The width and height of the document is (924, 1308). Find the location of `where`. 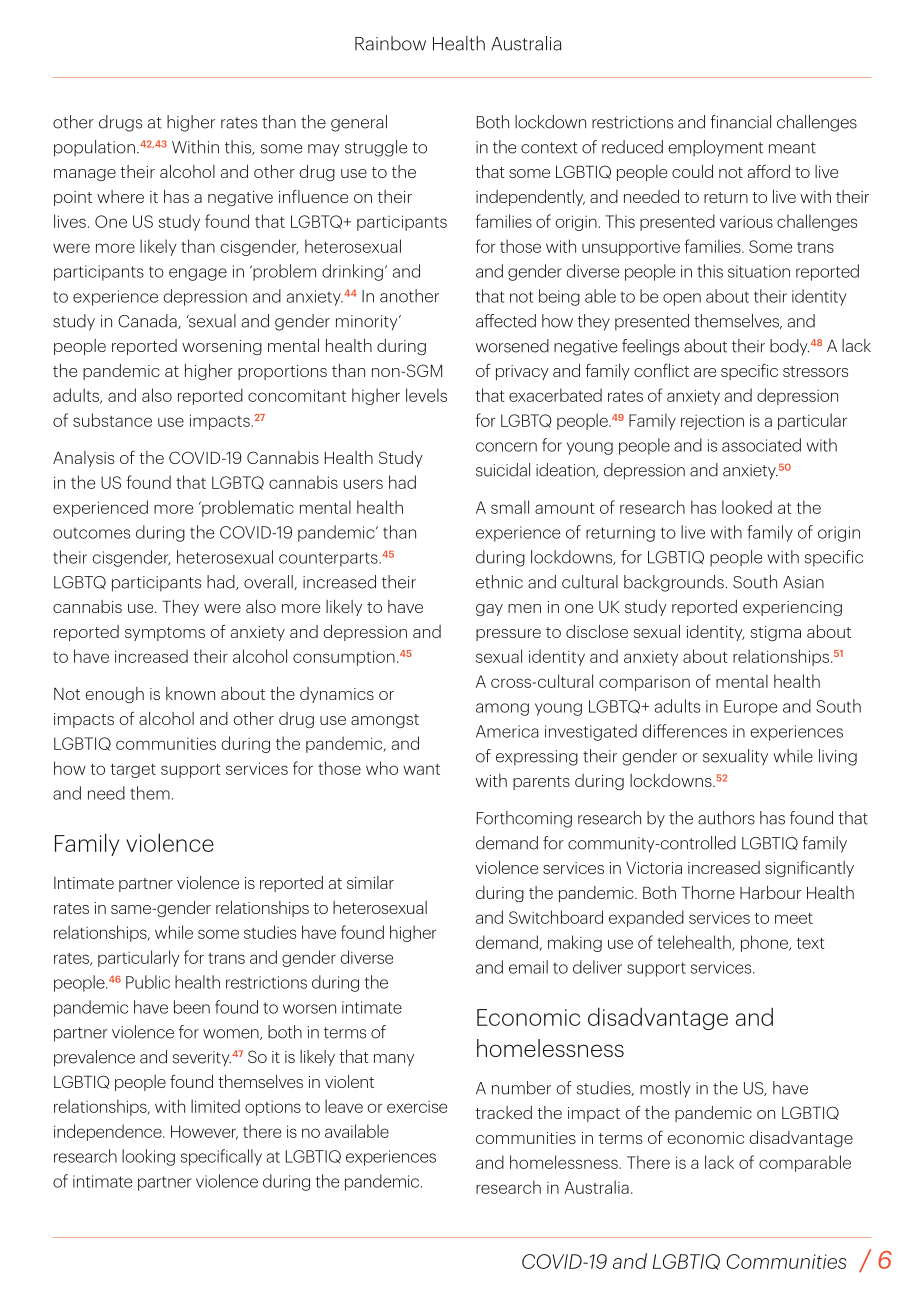

where is located at coordinates (120, 196).
